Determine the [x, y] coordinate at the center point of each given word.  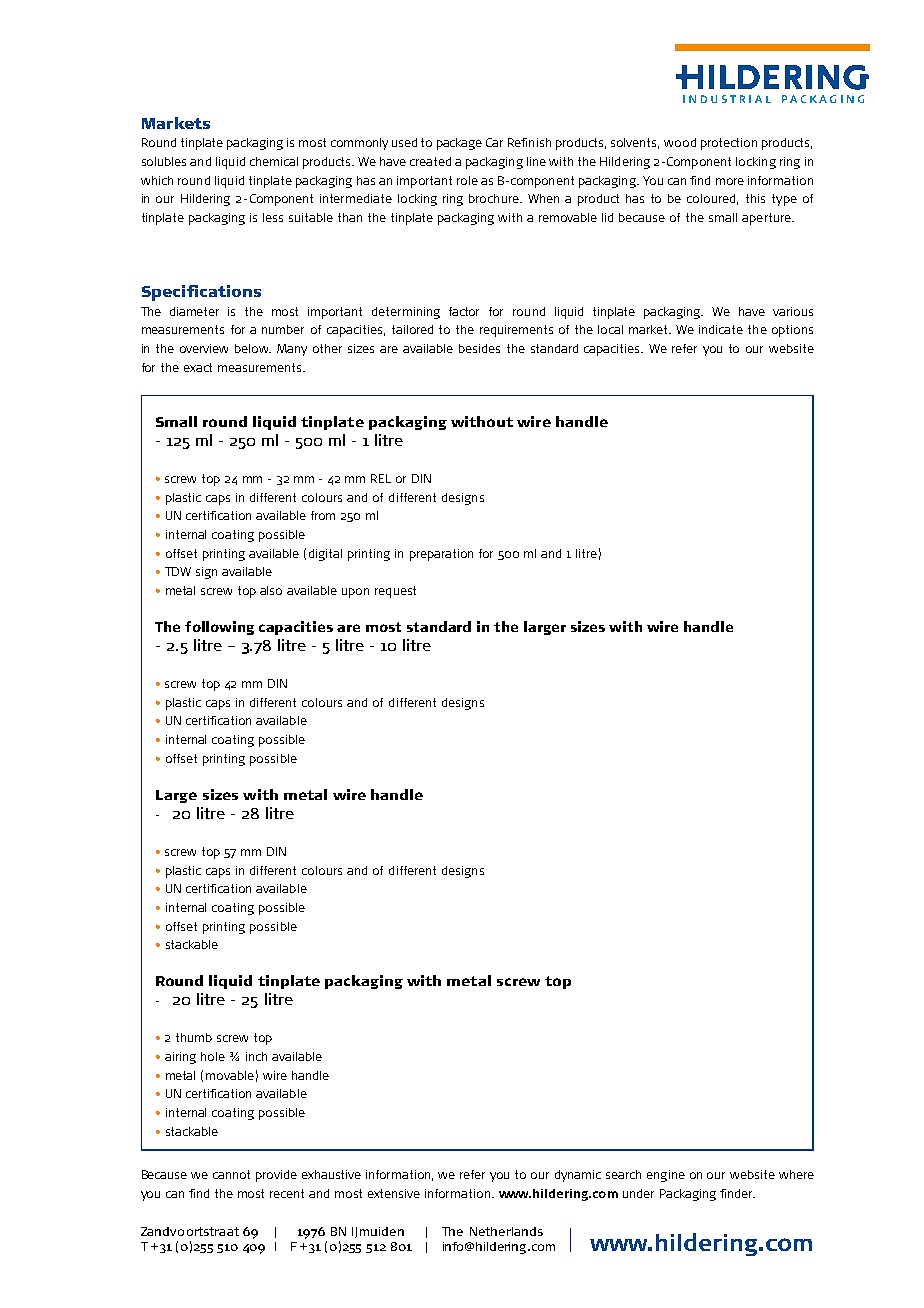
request [395, 592]
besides [479, 348]
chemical [274, 161]
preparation [441, 555]
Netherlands [506, 1231]
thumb [194, 1037]
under [638, 1193]
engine [666, 1176]
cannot [231, 1174]
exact [198, 367]
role [467, 180]
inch [256, 1056]
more [730, 181]
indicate [721, 329]
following [219, 628]
